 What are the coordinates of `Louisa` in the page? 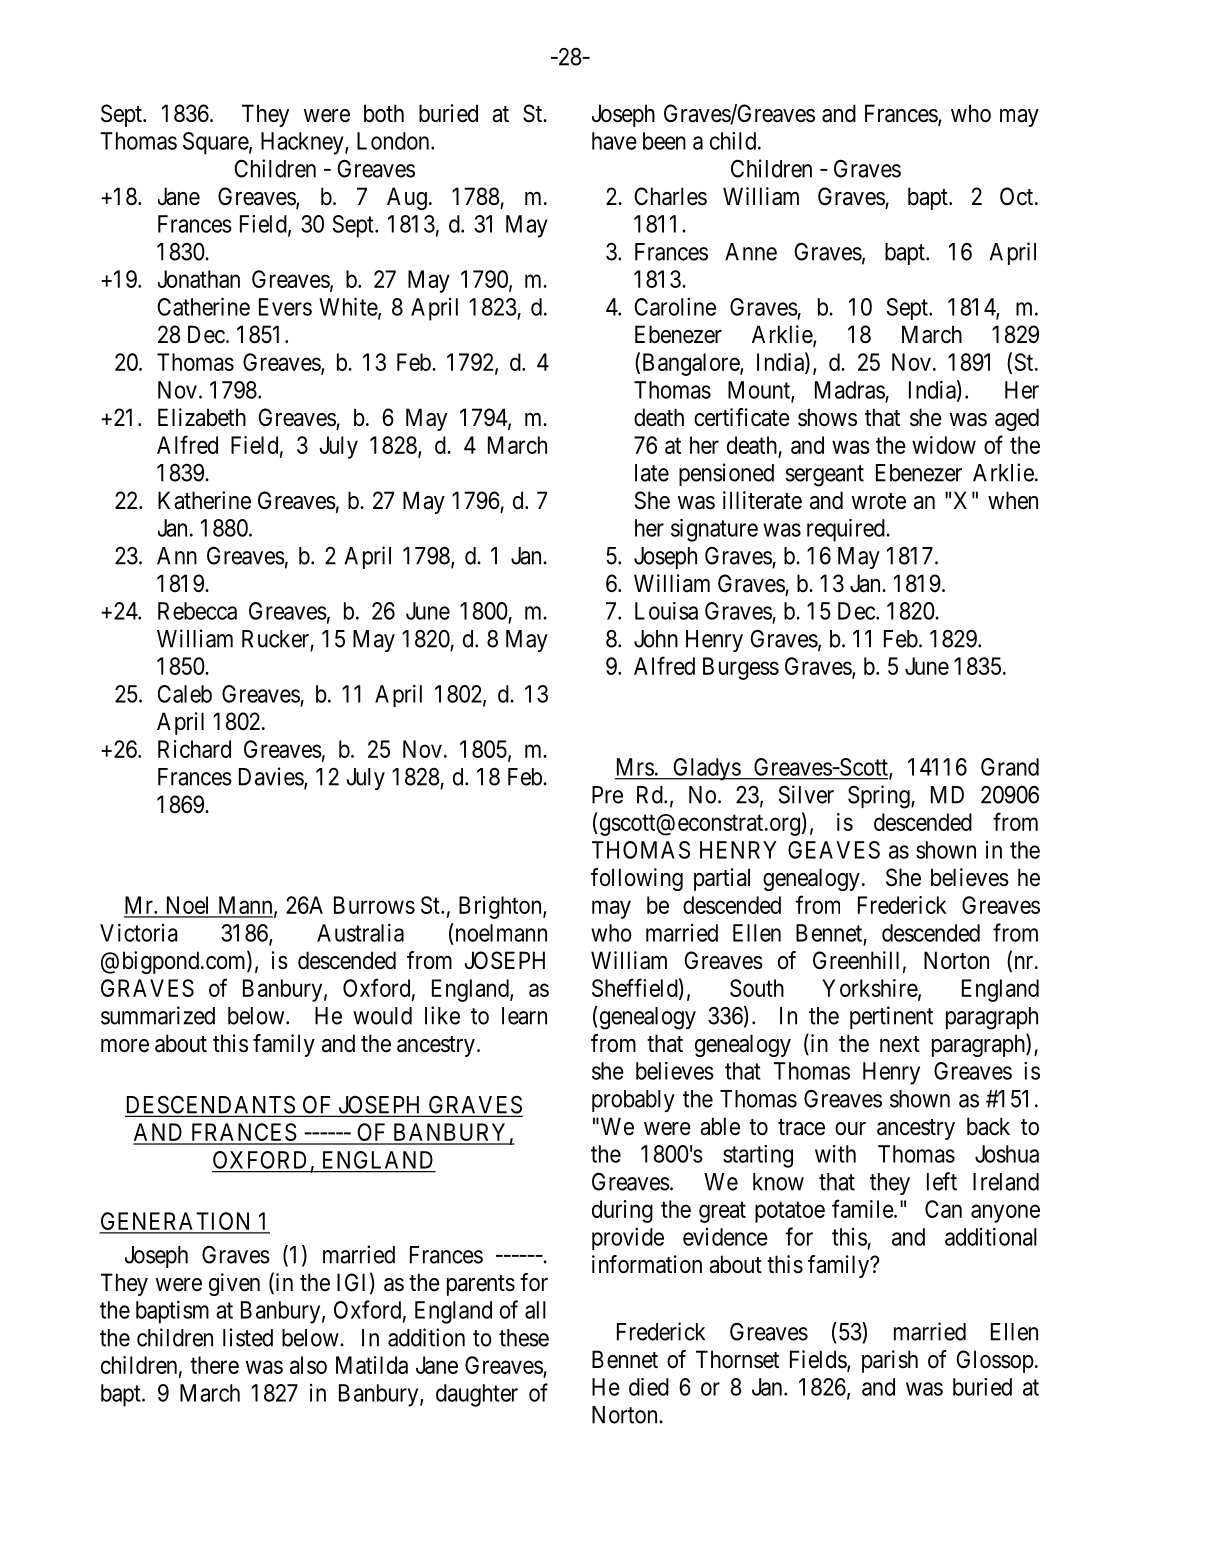 It's located at (666, 611).
